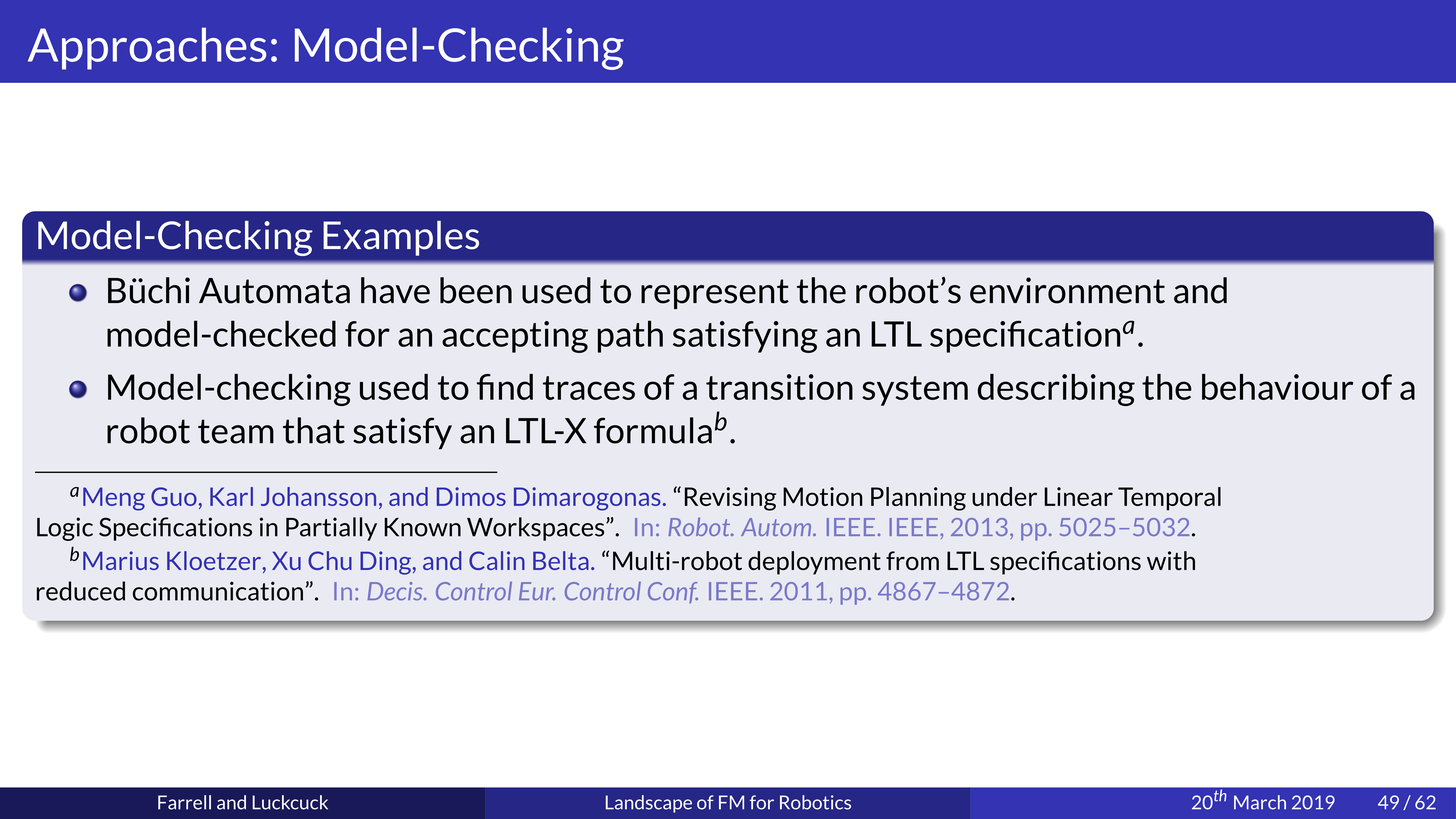 This document has height=819, width=1456. I want to click on Workspaces, so click(537, 529).
